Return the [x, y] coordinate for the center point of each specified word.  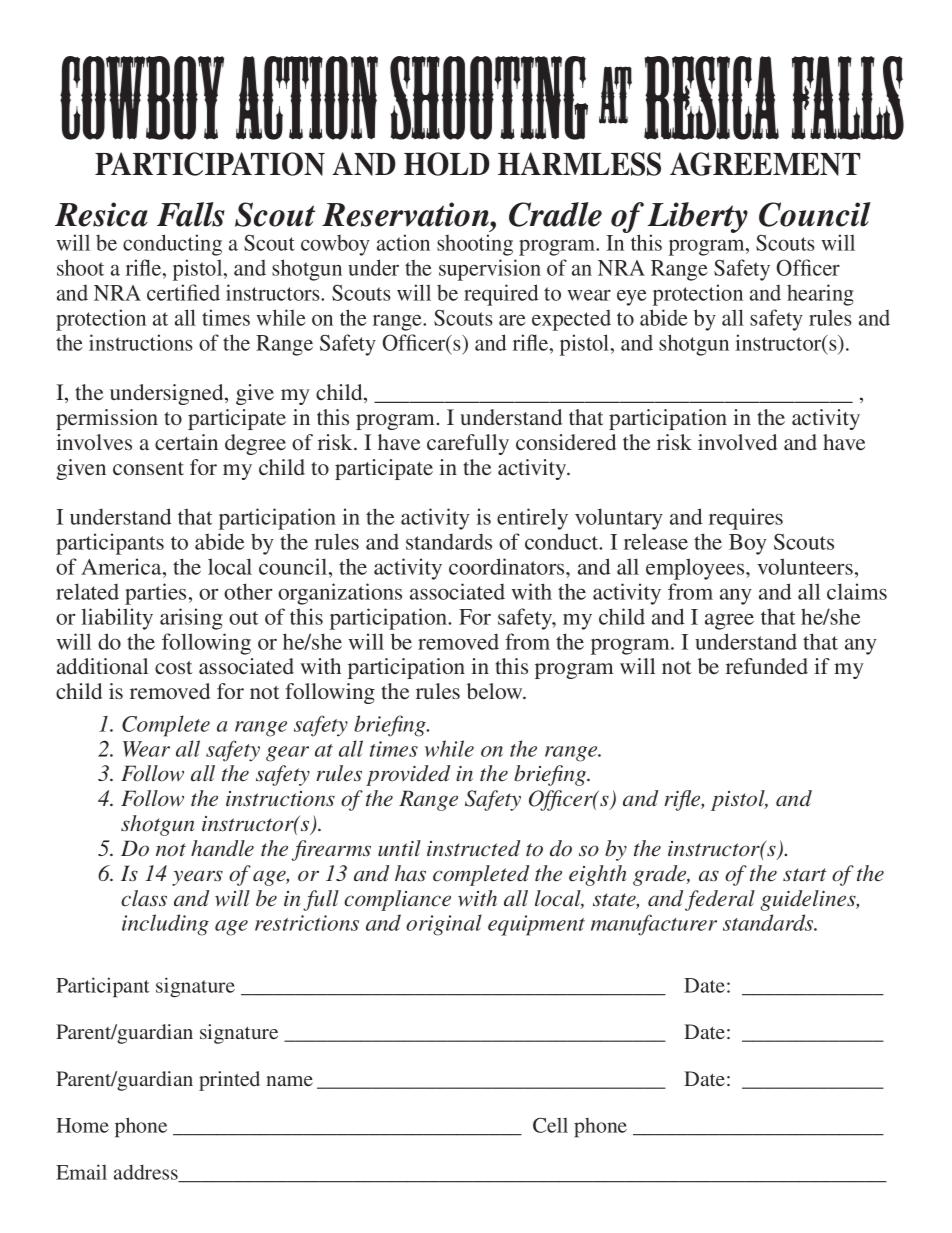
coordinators [508, 566]
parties [155, 594]
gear [287, 754]
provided [408, 775]
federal [720, 900]
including [165, 925]
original [444, 925]
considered [566, 442]
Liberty [697, 219]
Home [82, 1125]
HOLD [447, 164]
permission [107, 419]
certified [183, 292]
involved [737, 442]
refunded [767, 666]
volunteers [805, 566]
